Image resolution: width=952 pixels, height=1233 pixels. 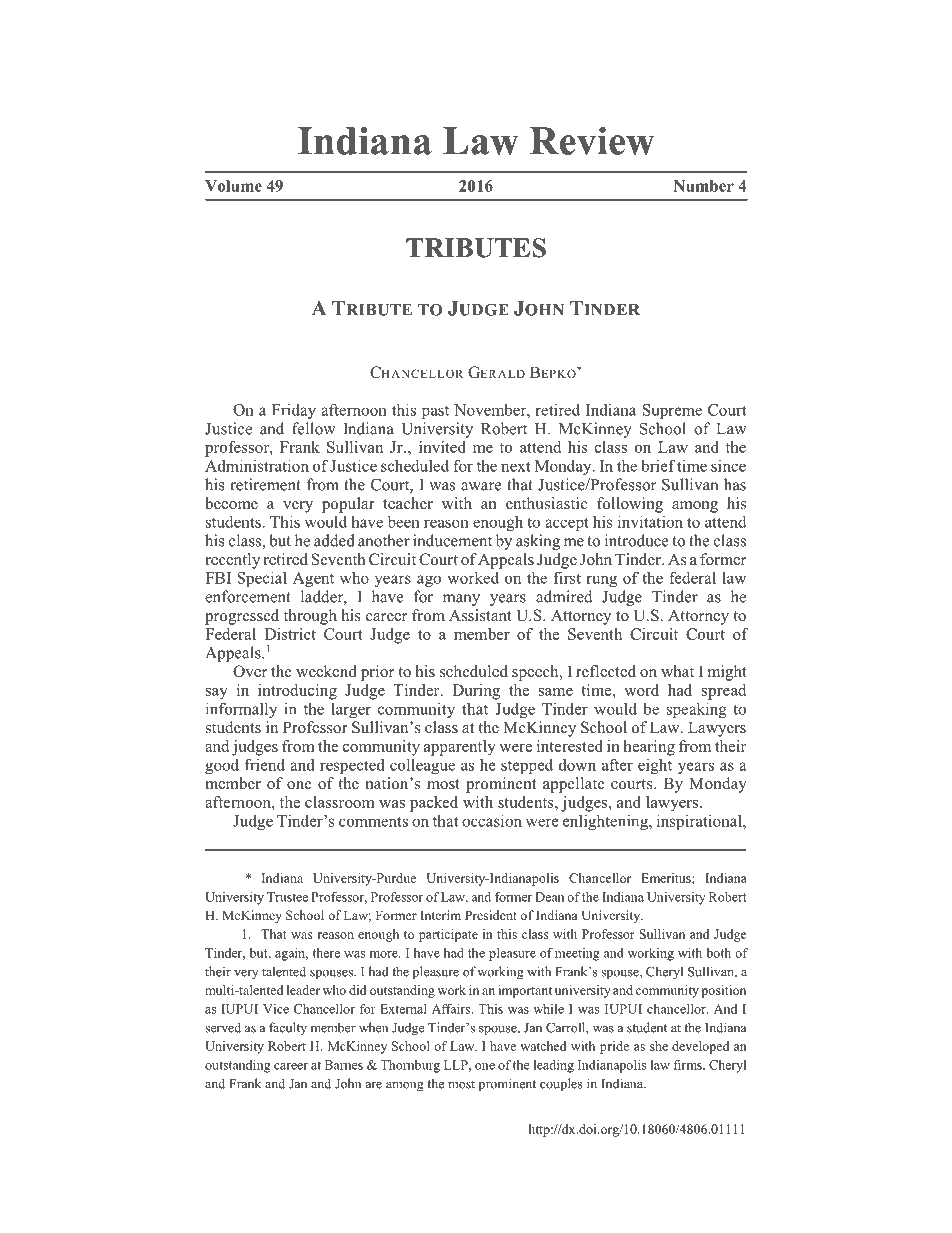 I want to click on Administration, so click(x=257, y=465).
